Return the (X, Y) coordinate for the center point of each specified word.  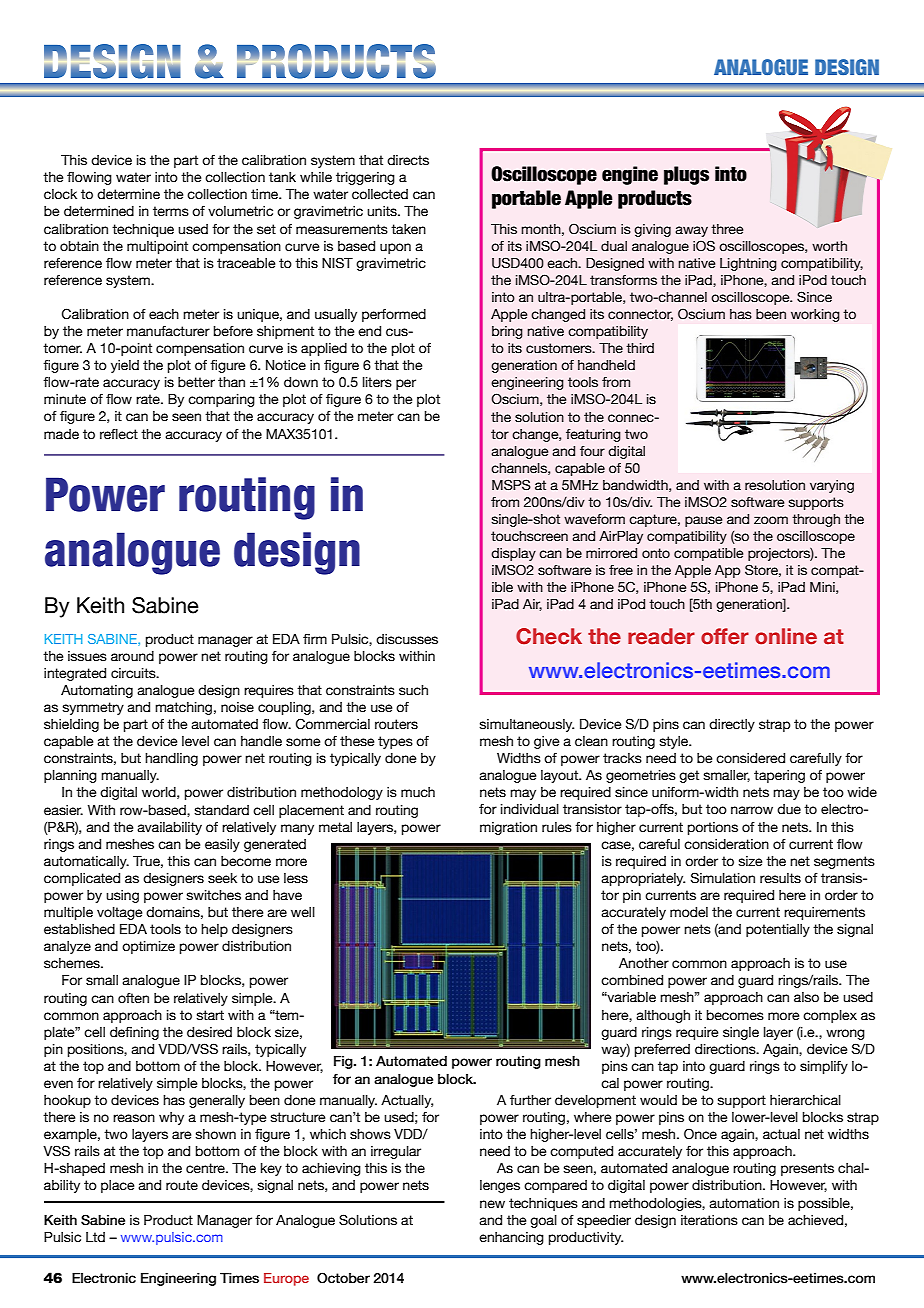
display (513, 554)
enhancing (511, 1238)
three (727, 229)
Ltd (95, 1237)
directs (408, 160)
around (132, 656)
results (780, 878)
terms (171, 211)
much (418, 792)
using (122, 896)
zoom (771, 520)
